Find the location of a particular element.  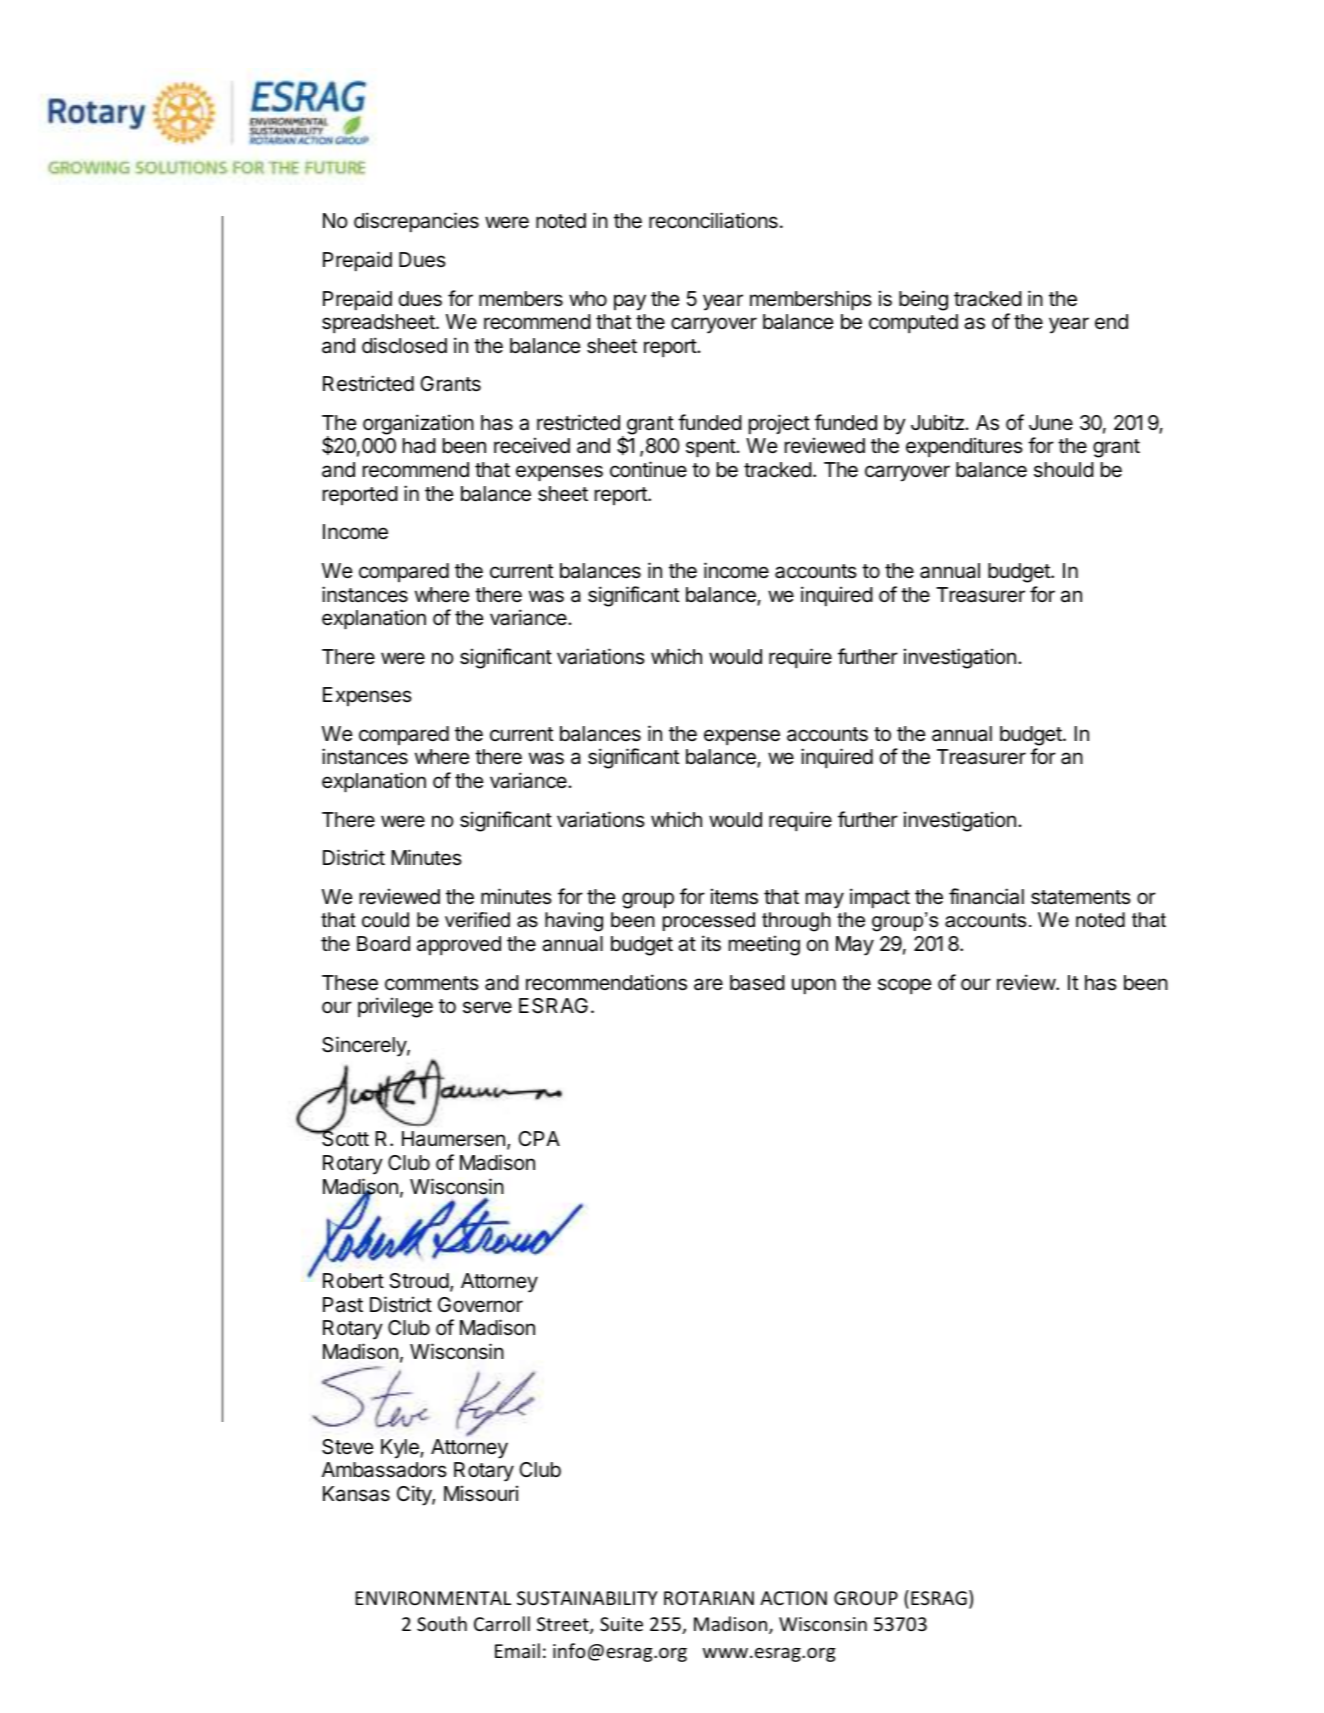

pay is located at coordinates (630, 302).
